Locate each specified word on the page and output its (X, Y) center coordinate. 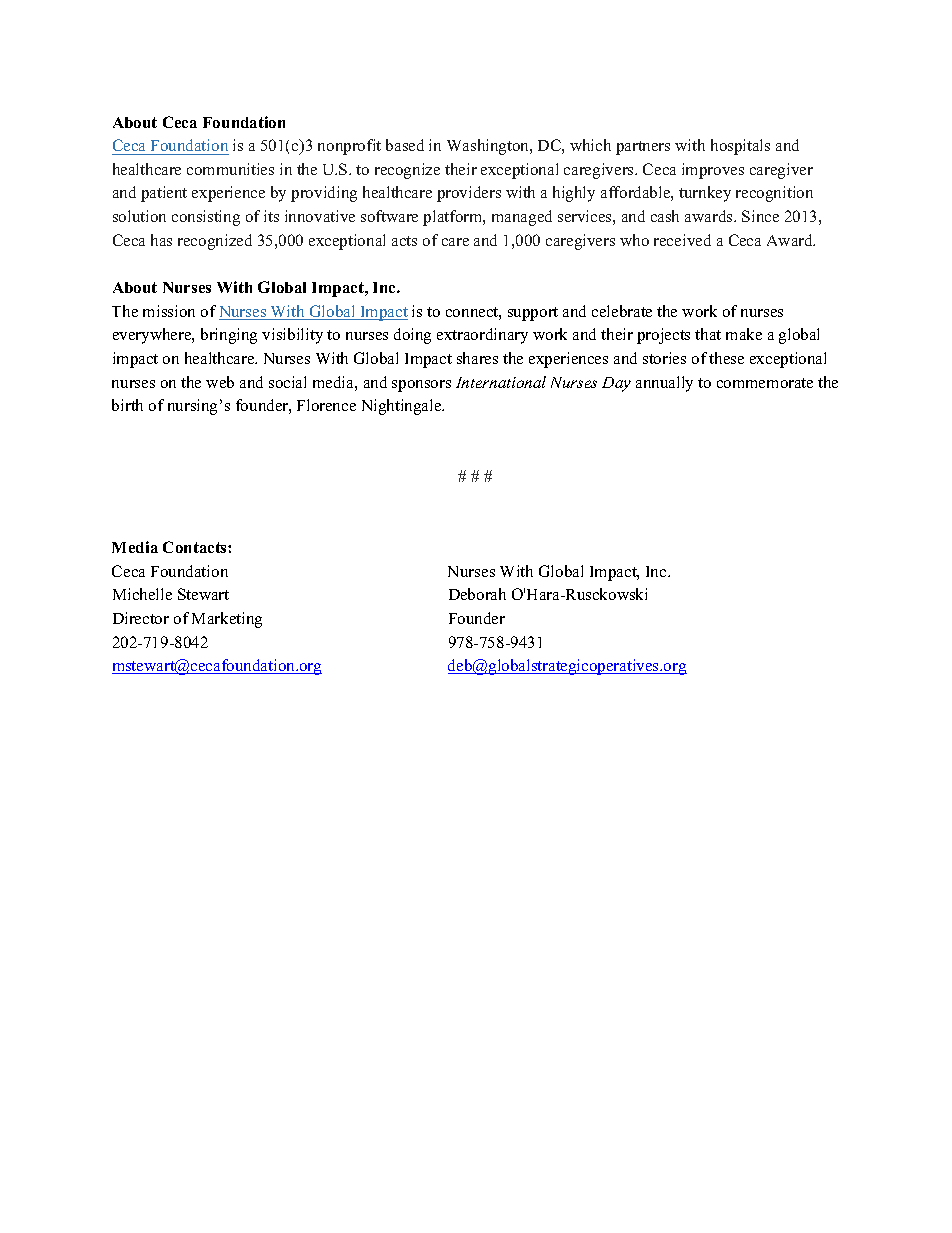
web (220, 382)
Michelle (142, 594)
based (405, 145)
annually (664, 384)
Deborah (477, 594)
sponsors (421, 386)
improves (713, 171)
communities (230, 169)
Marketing (227, 620)
